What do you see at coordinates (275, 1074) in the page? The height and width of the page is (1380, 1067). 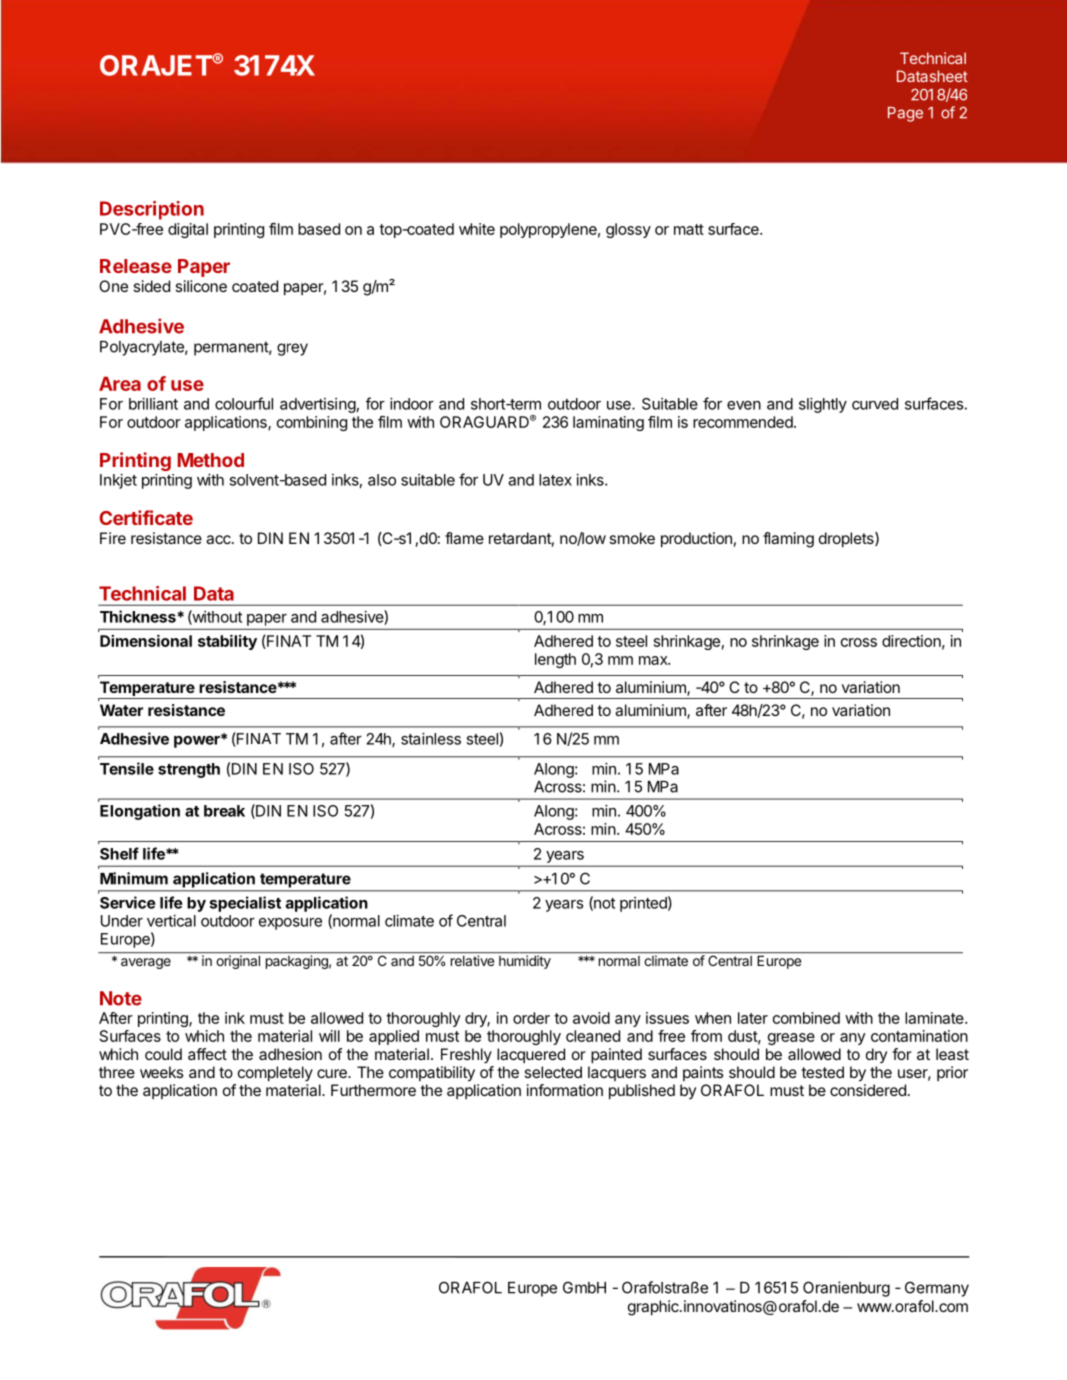 I see `completely` at bounding box center [275, 1074].
